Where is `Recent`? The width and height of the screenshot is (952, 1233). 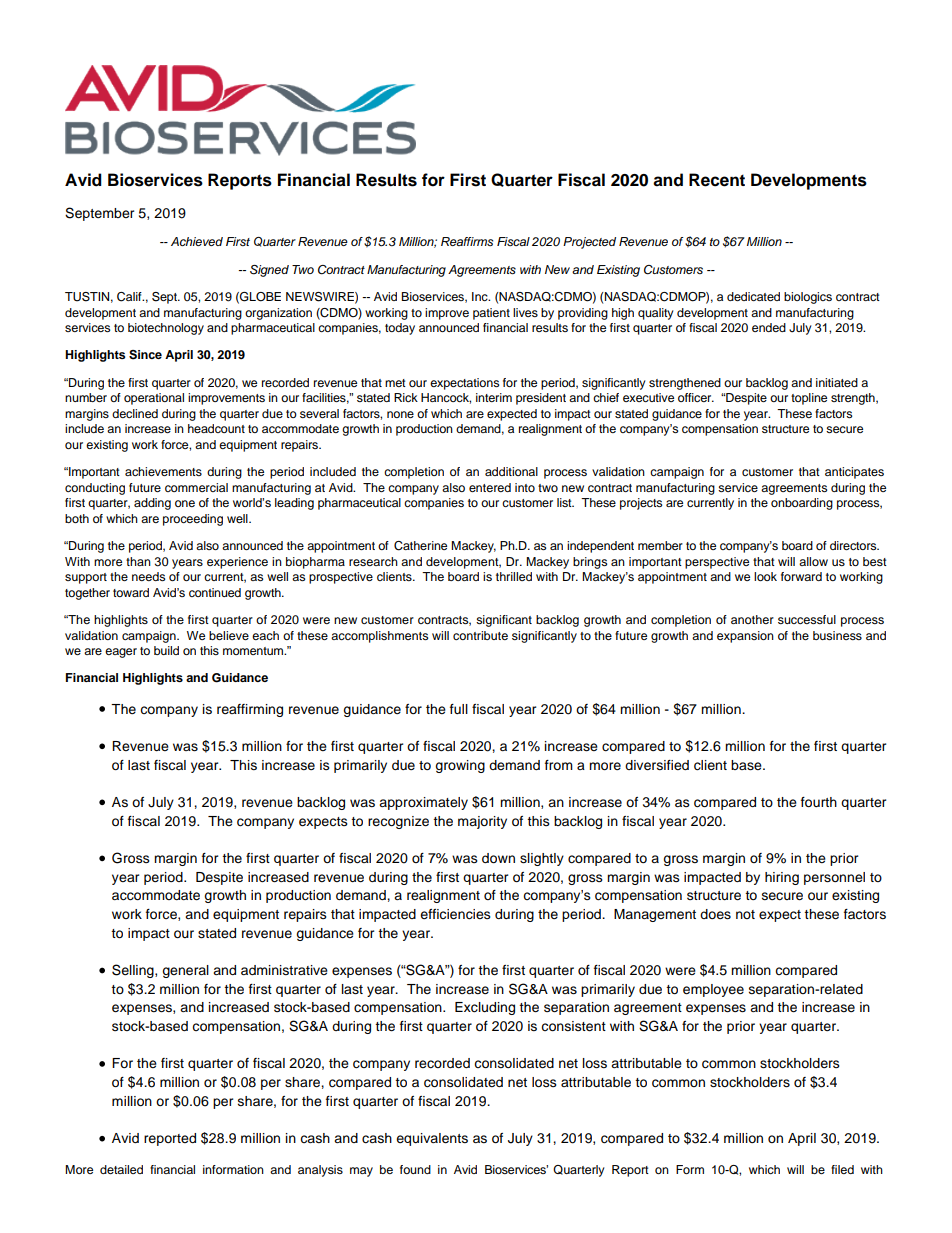 Recent is located at coordinates (717, 180).
